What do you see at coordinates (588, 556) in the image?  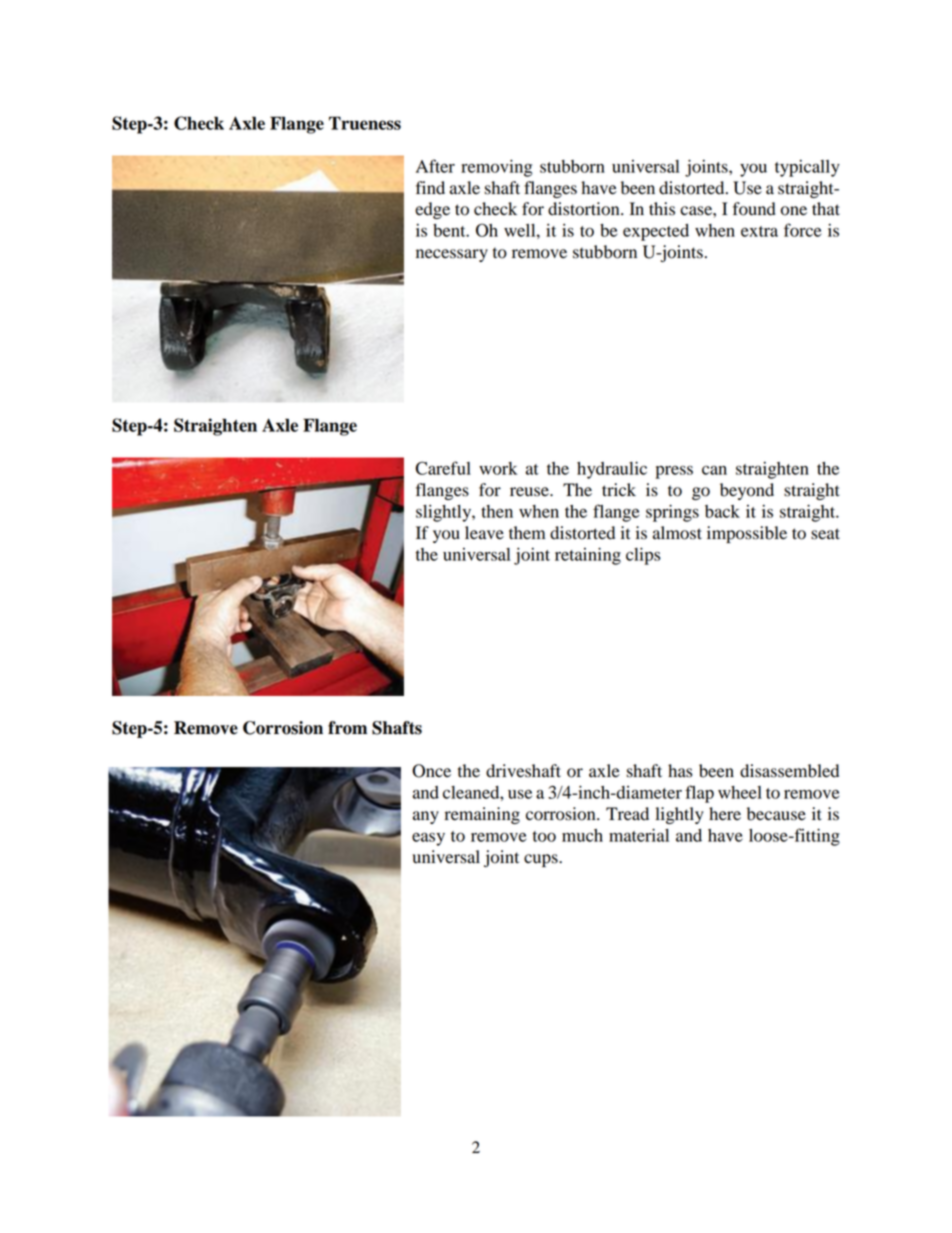 I see `retaining` at bounding box center [588, 556].
